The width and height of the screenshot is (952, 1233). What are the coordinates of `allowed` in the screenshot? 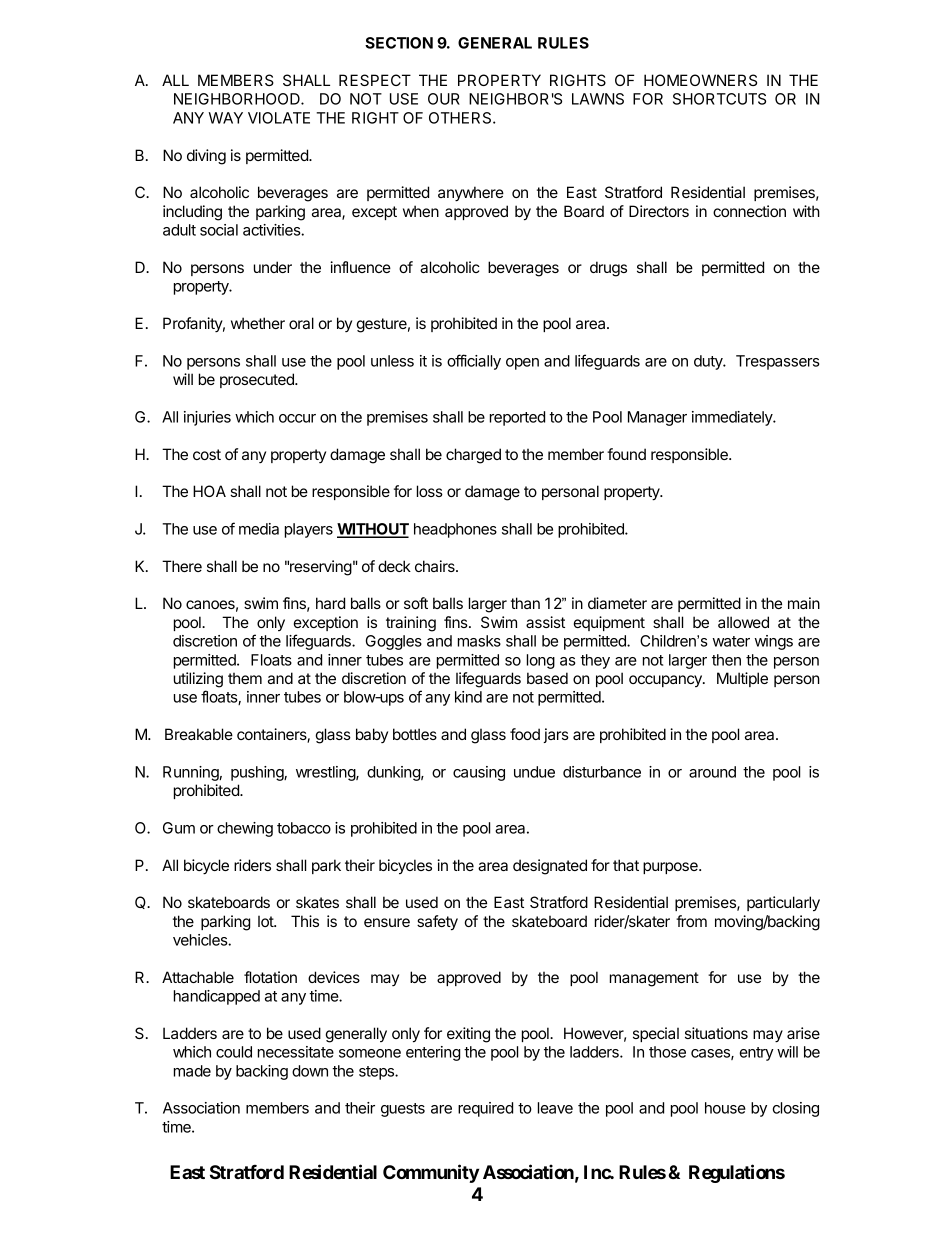 It's located at (743, 622).
